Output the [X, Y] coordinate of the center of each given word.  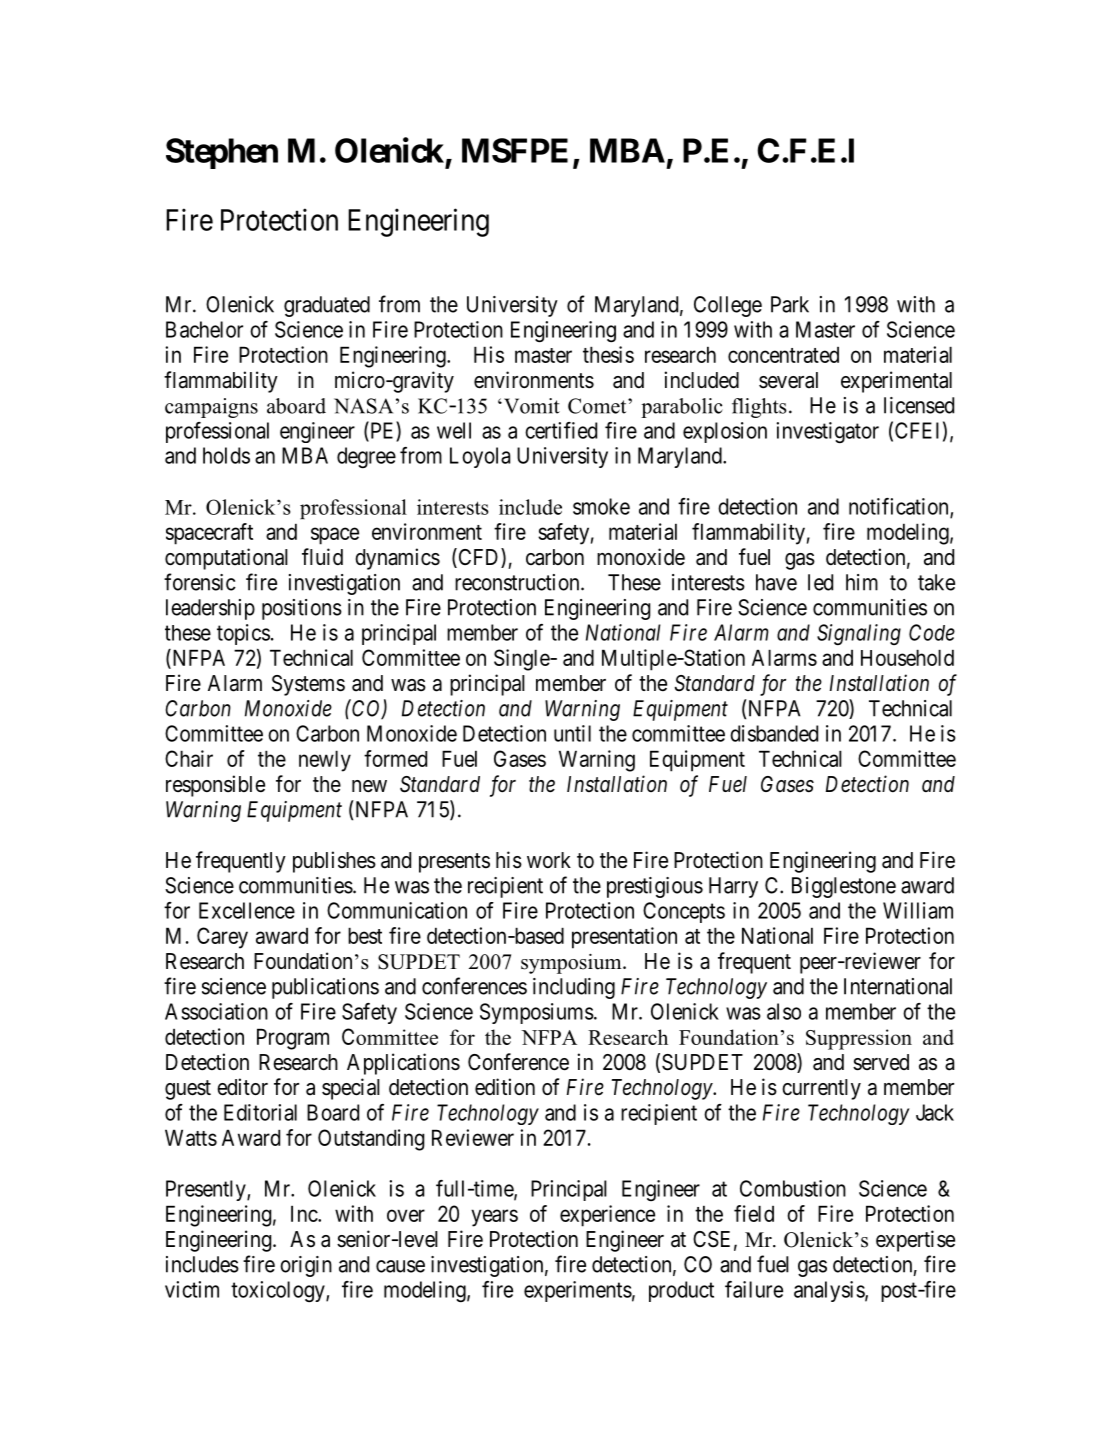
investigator [827, 433]
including [574, 988]
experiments [578, 1291]
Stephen [222, 153]
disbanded [774, 733]
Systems [308, 685]
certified [561, 430]
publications [325, 988]
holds [226, 455]
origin [306, 1266]
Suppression [859, 1039]
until [572, 733]
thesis [608, 354]
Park [790, 304]
